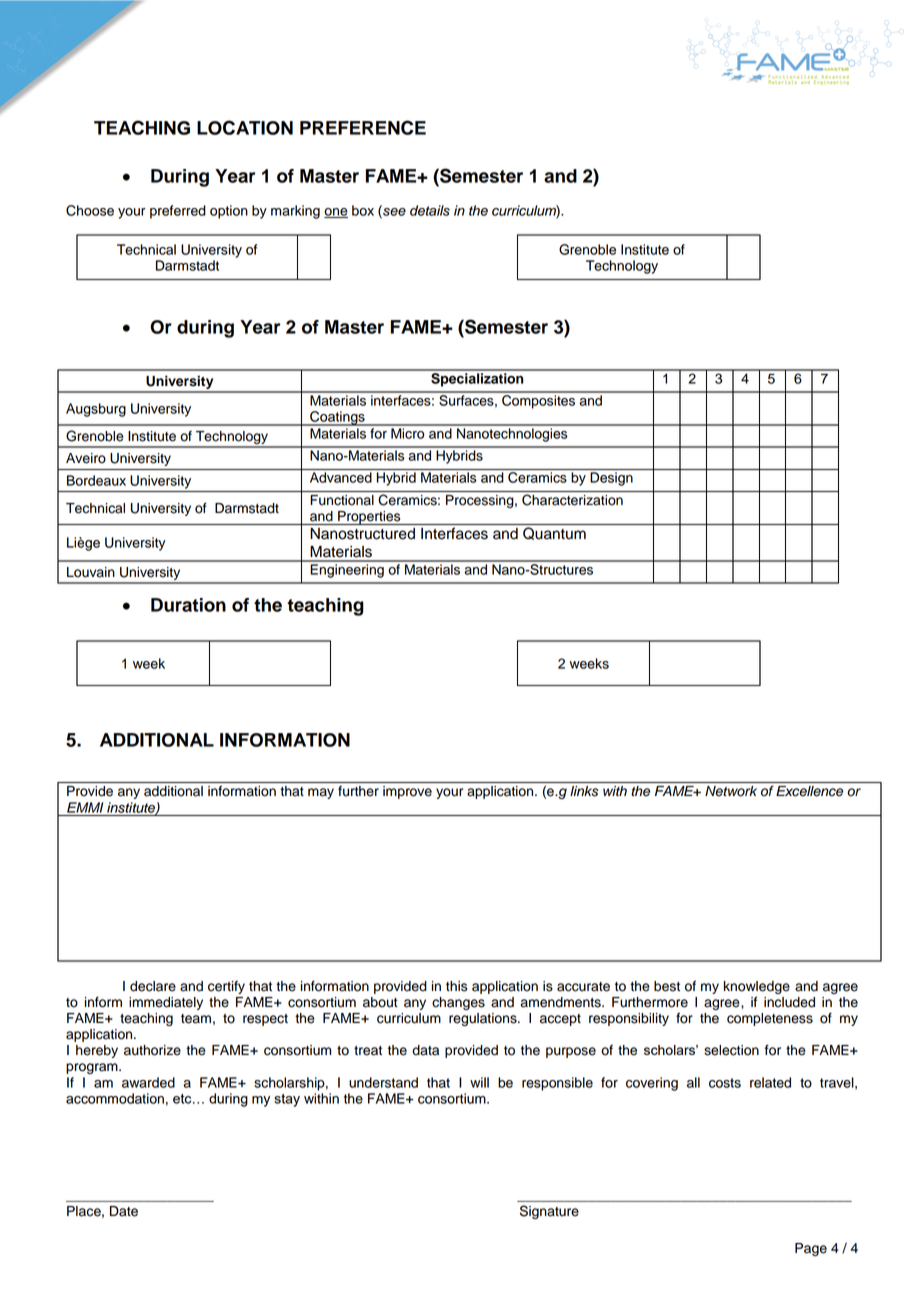  Describe the element at coordinates (430, 210) in the image. I see `details` at that location.
